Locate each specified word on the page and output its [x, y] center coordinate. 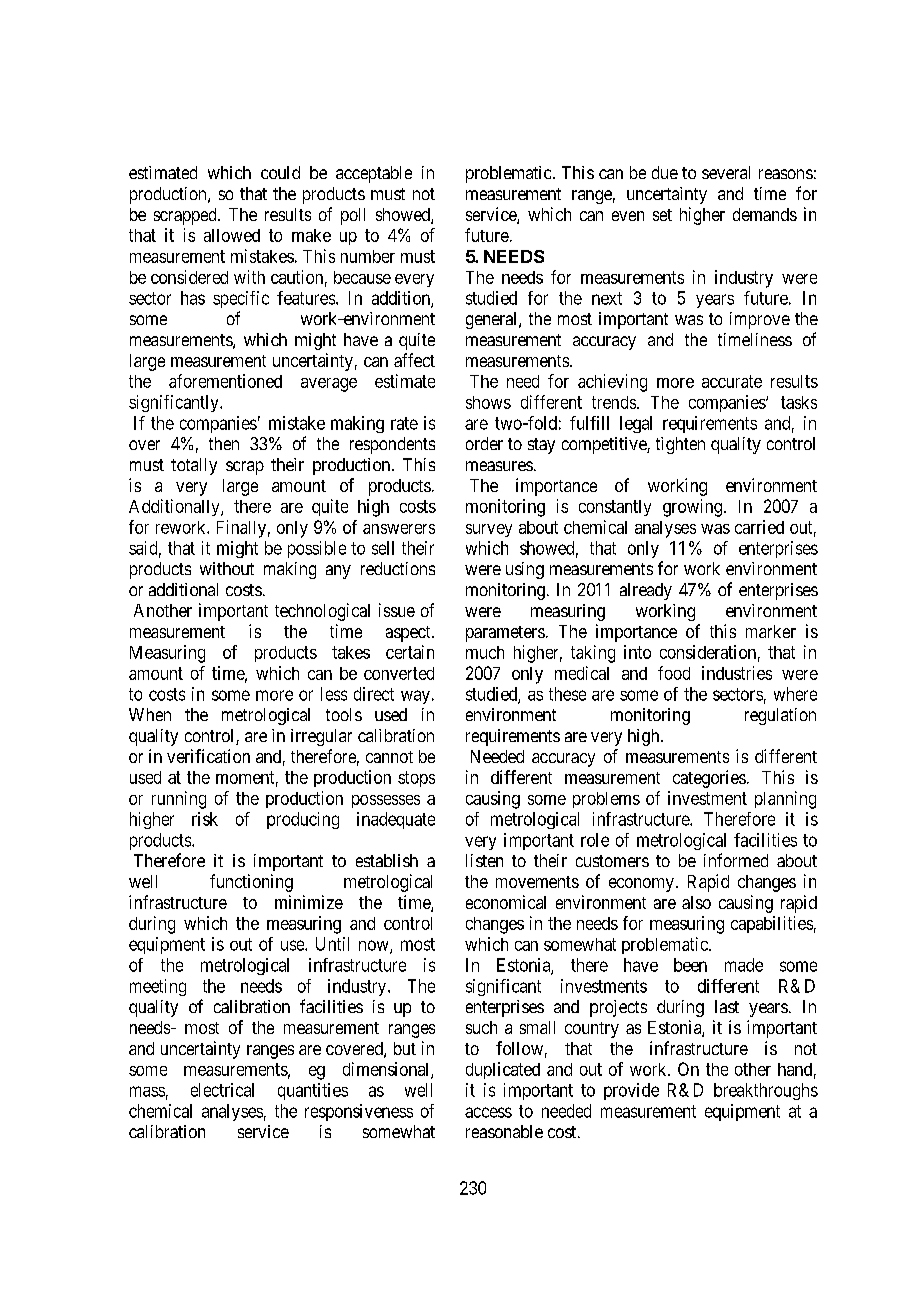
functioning [251, 883]
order [484, 443]
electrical [222, 1090]
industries [737, 673]
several [726, 172]
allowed [232, 235]
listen [484, 860]
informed [736, 860]
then [224, 443]
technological [322, 612]
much [485, 652]
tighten [680, 445]
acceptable [374, 174]
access [488, 1112]
